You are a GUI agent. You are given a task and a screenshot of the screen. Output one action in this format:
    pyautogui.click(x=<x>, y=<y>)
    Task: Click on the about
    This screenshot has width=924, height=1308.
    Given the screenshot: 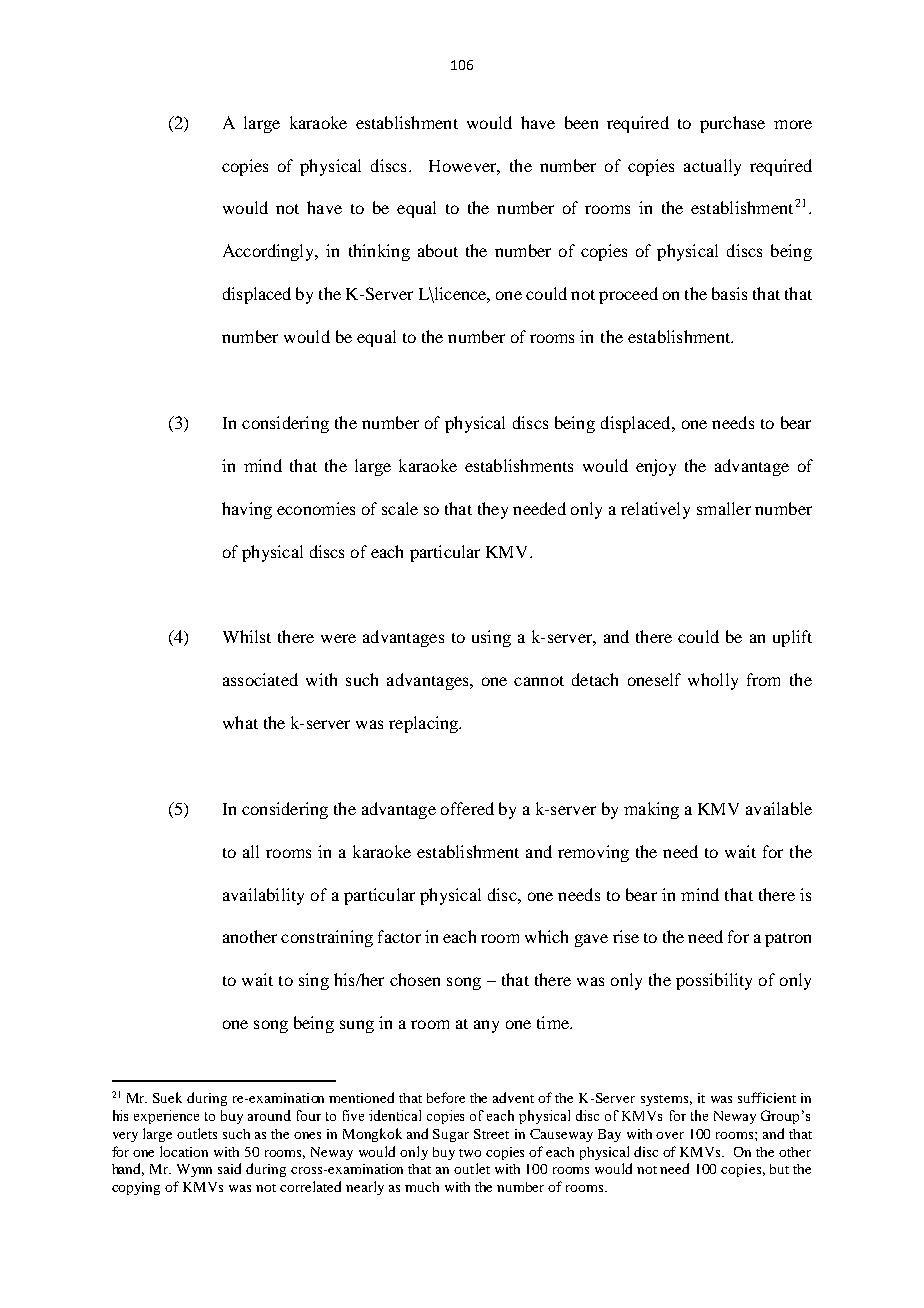 What is the action you would take?
    pyautogui.click(x=438, y=250)
